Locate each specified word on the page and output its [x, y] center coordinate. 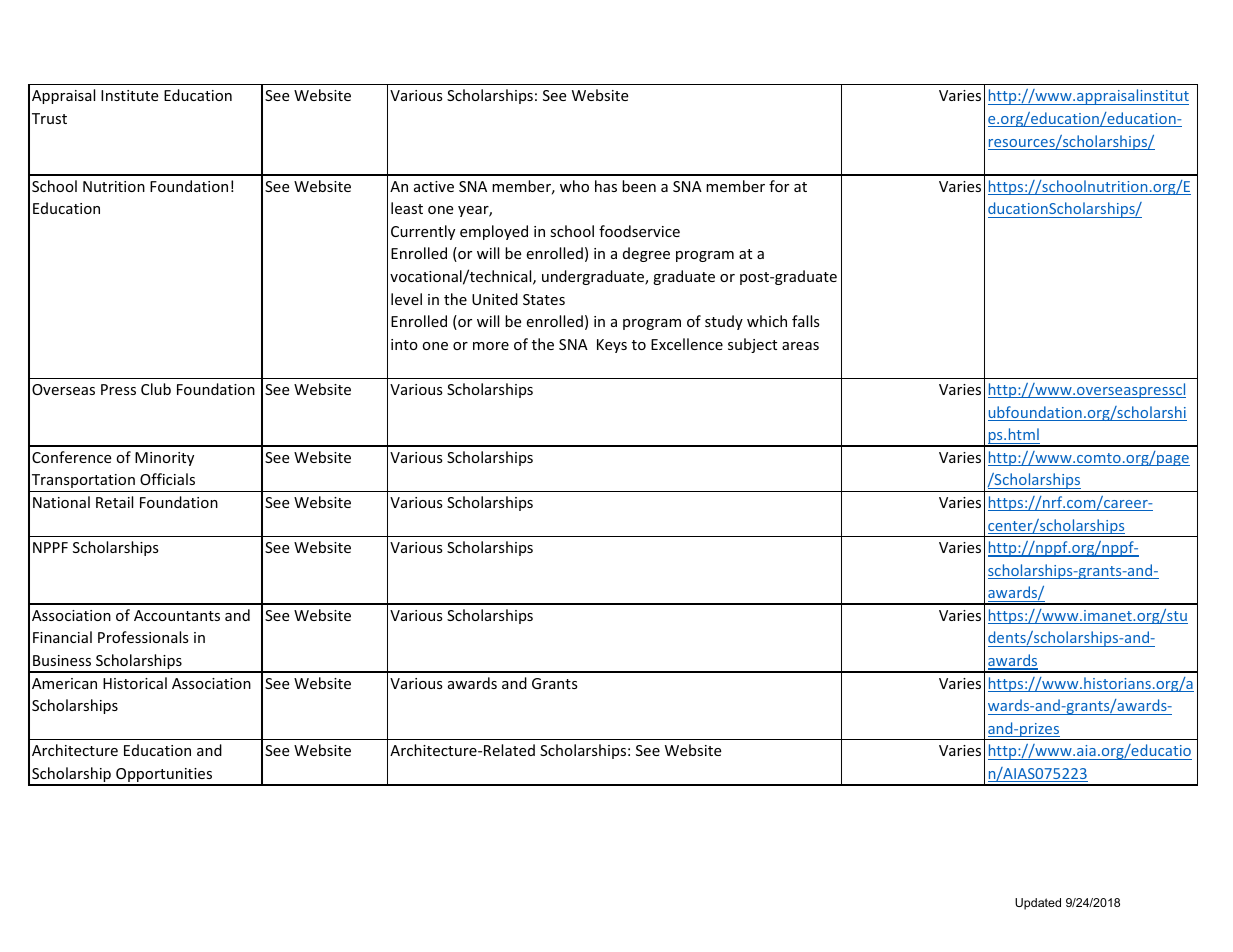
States [544, 299]
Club [156, 389]
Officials [167, 479]
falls [806, 321]
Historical [135, 683]
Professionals [143, 637]
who [574, 186]
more [491, 346]
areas [800, 346]
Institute [129, 95]
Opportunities [164, 776]
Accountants [177, 615]
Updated [1038, 904]
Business [62, 660]
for [779, 186]
